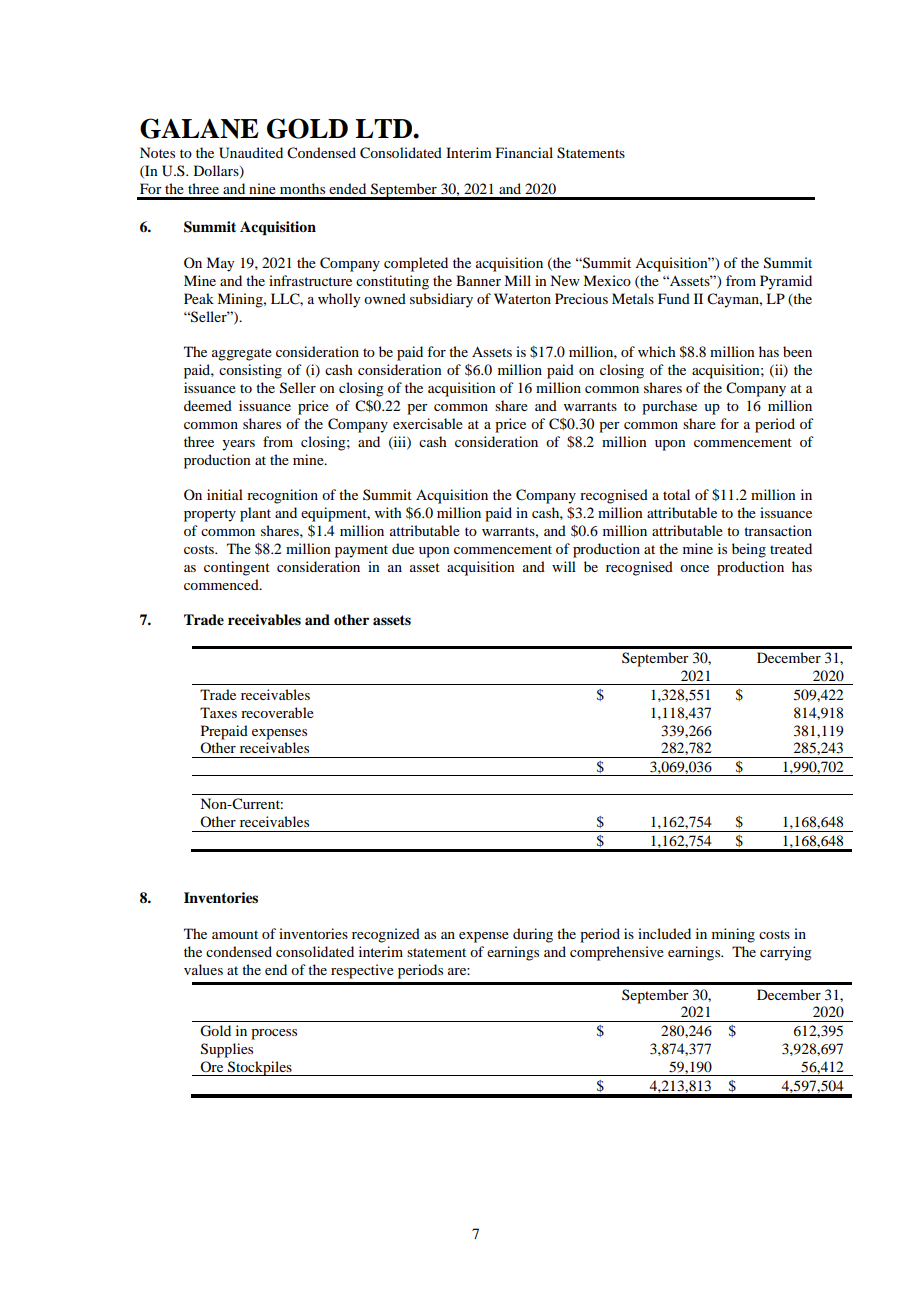 This document has width=924, height=1308. Describe the element at coordinates (238, 445) in the document. I see `years` at that location.
